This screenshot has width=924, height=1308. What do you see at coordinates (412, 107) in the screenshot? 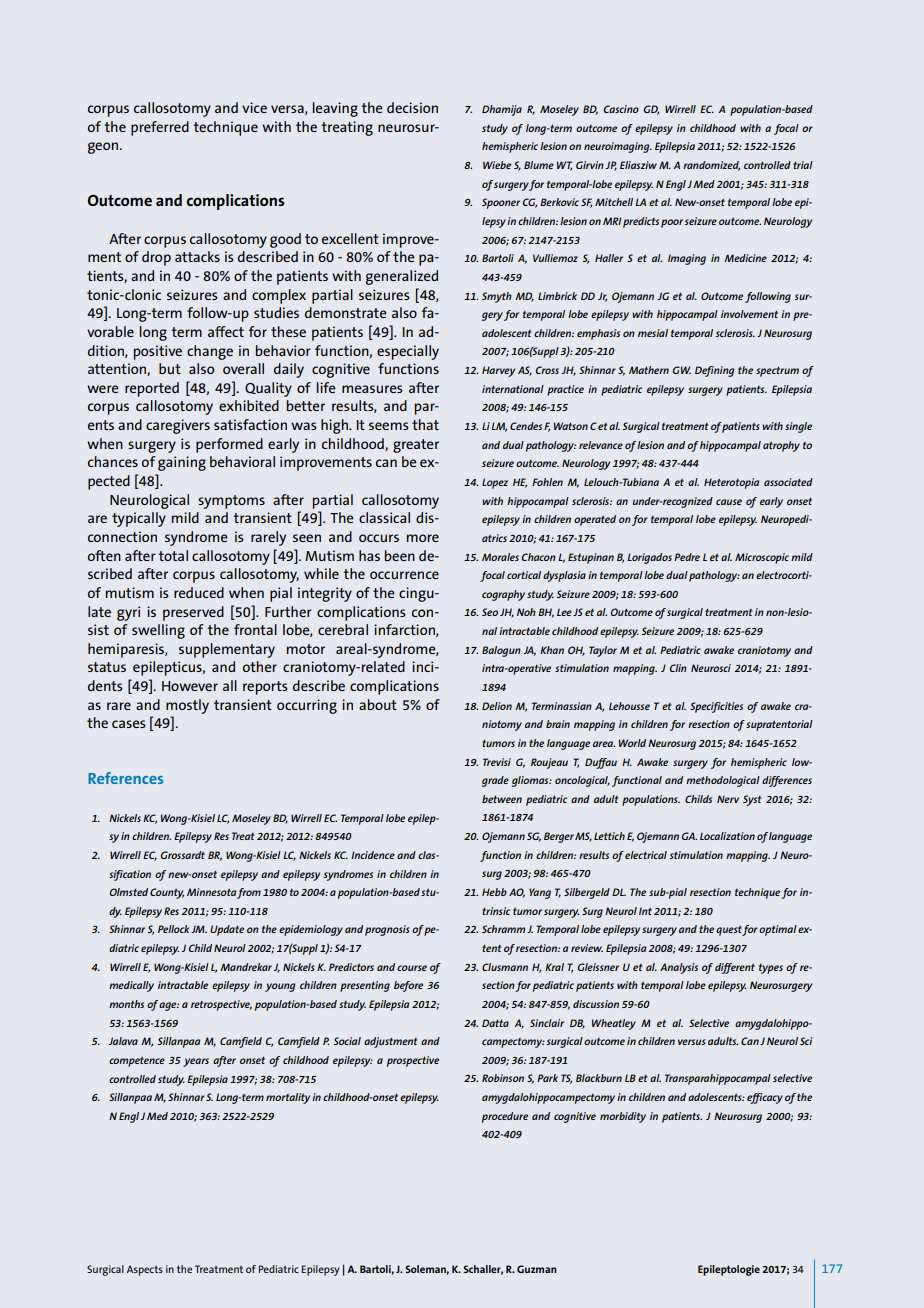
I see `decision` at bounding box center [412, 107].
